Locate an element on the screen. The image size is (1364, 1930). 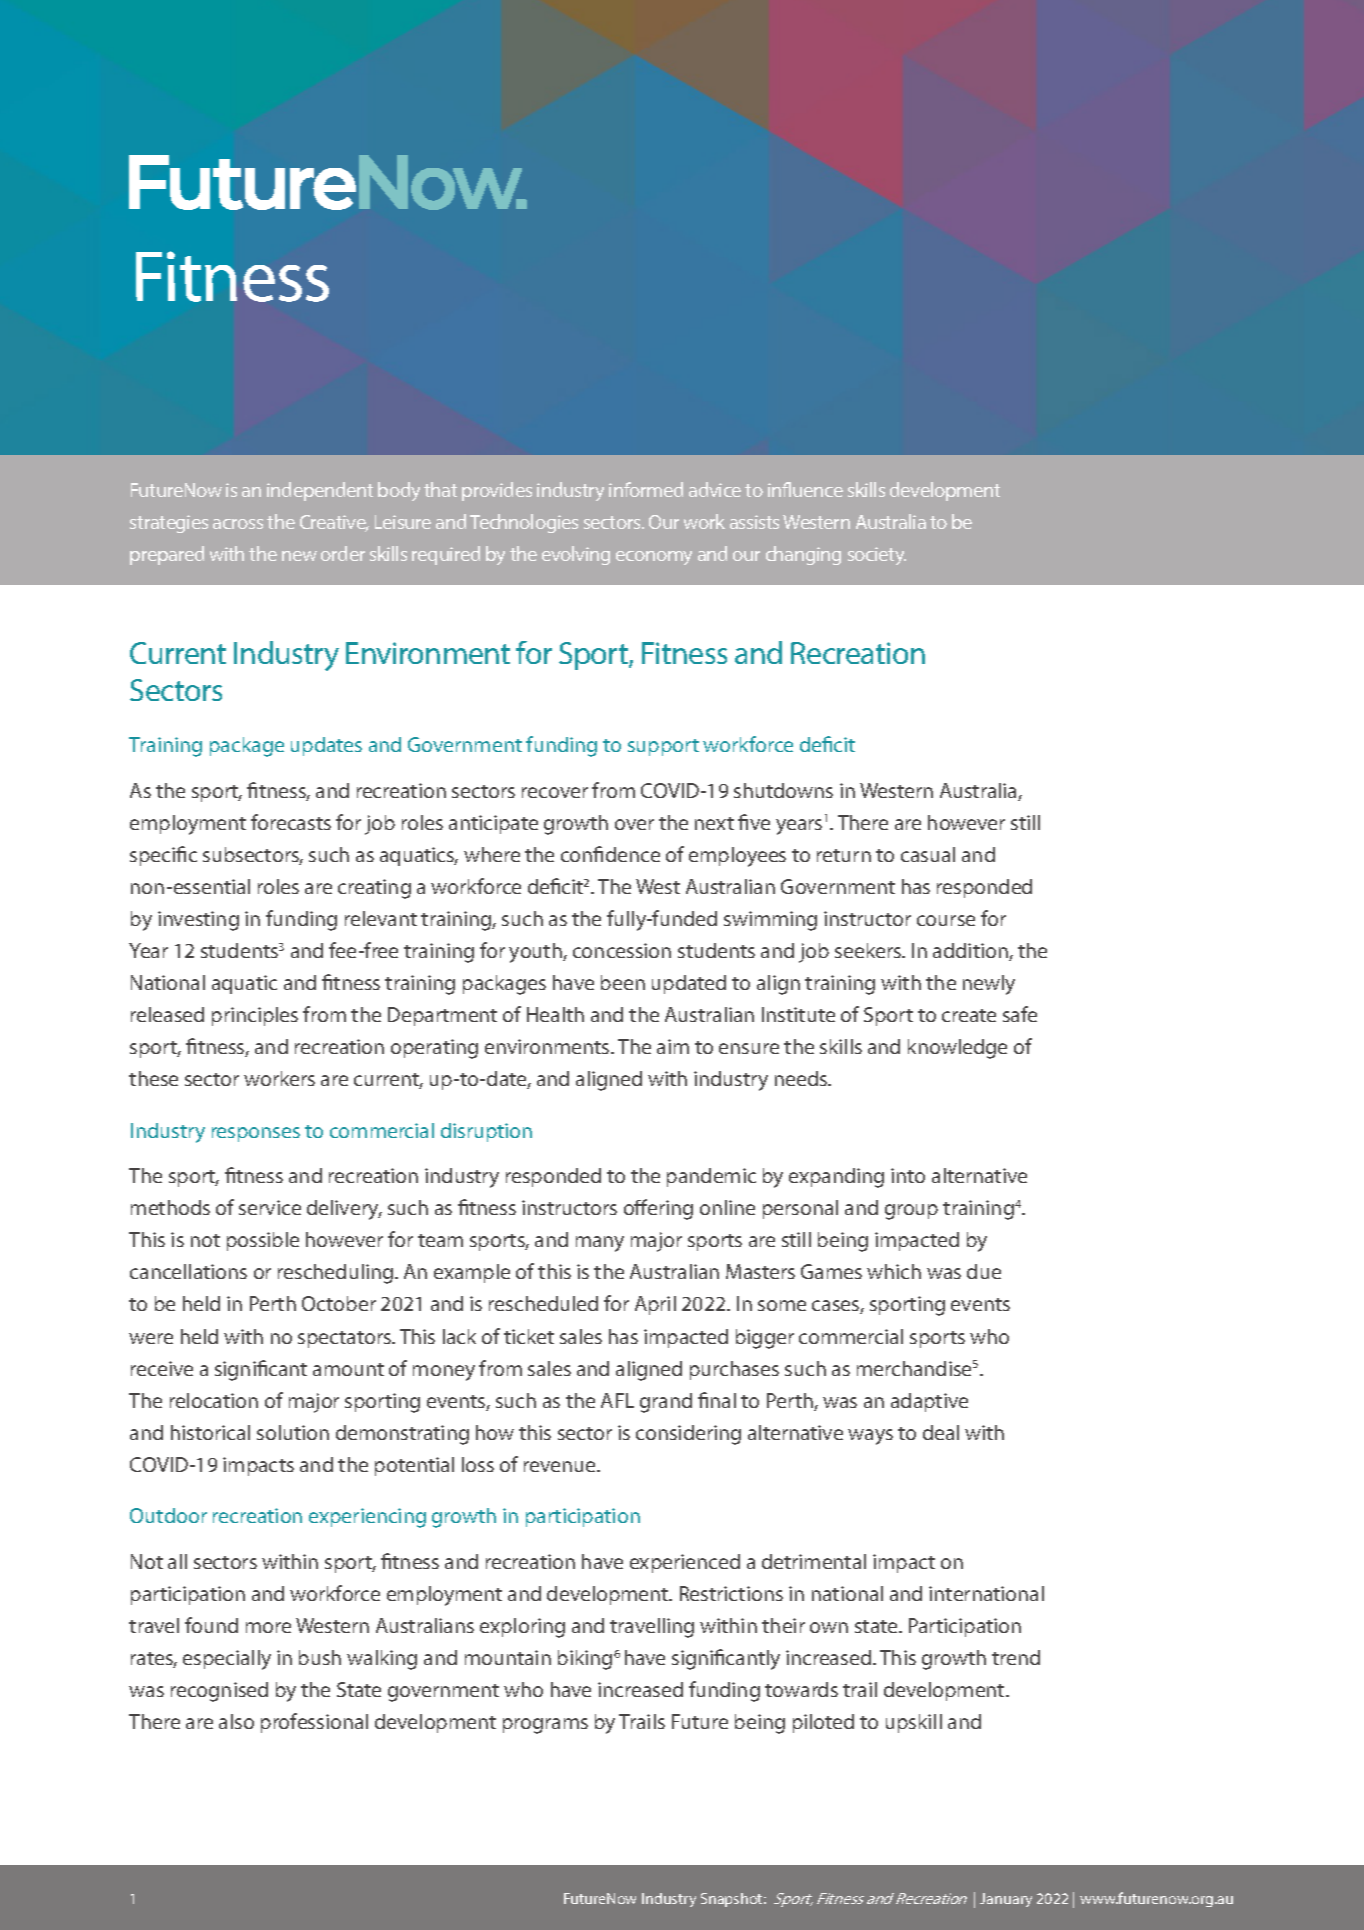
more is located at coordinates (268, 1627).
